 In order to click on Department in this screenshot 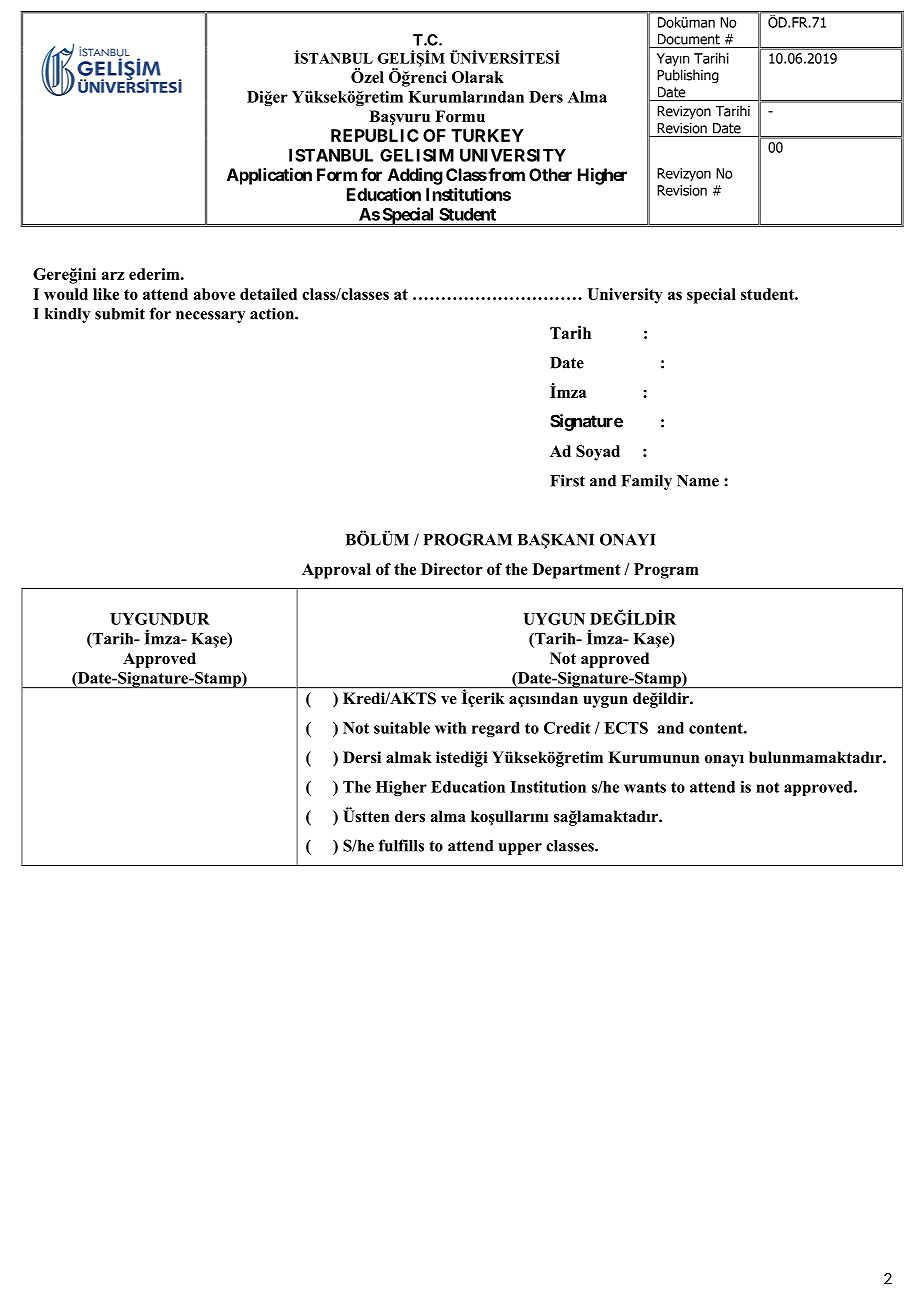, I will do `click(577, 571)`.
